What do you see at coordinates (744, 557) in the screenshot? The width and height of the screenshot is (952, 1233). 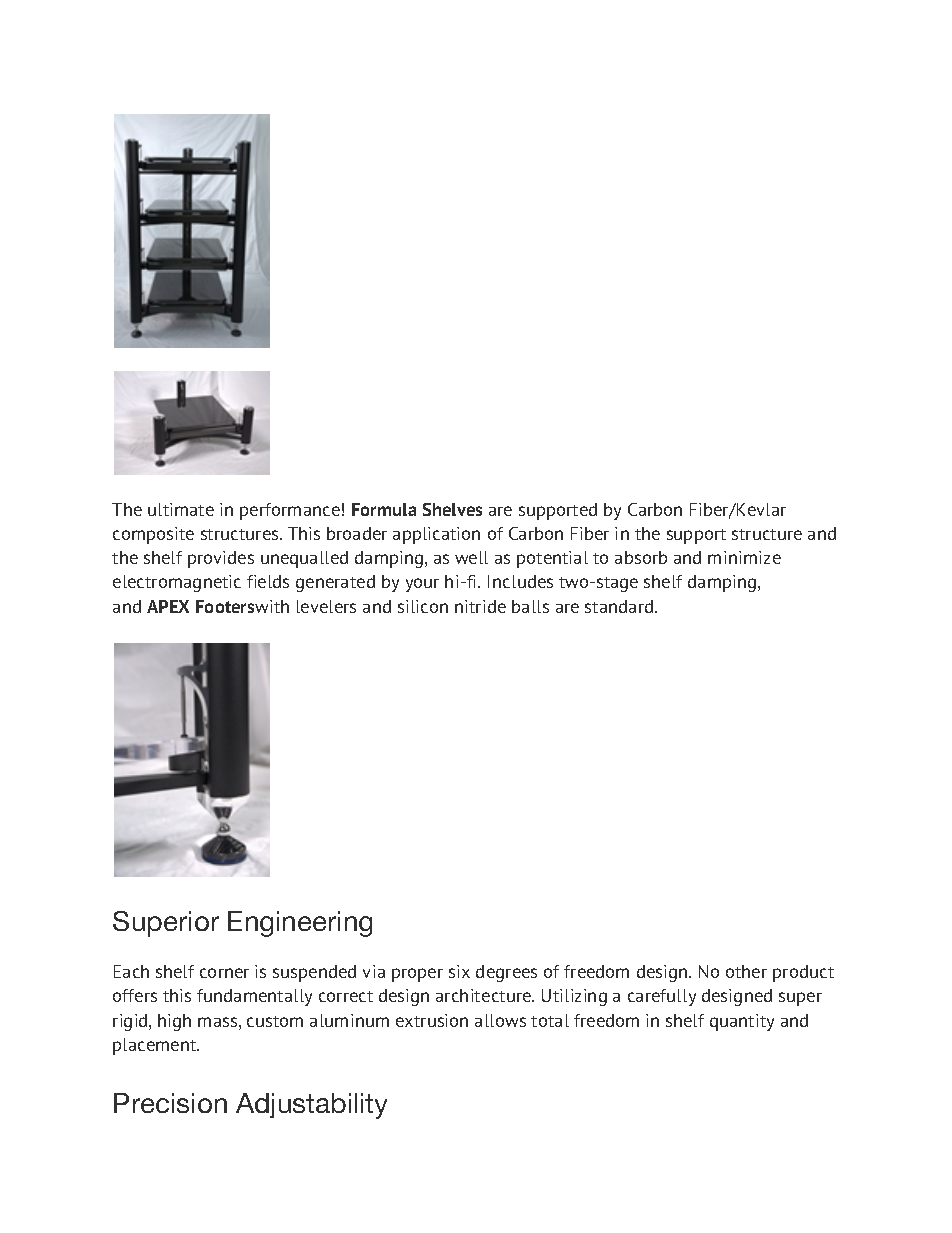 I see `minimize` at bounding box center [744, 557].
